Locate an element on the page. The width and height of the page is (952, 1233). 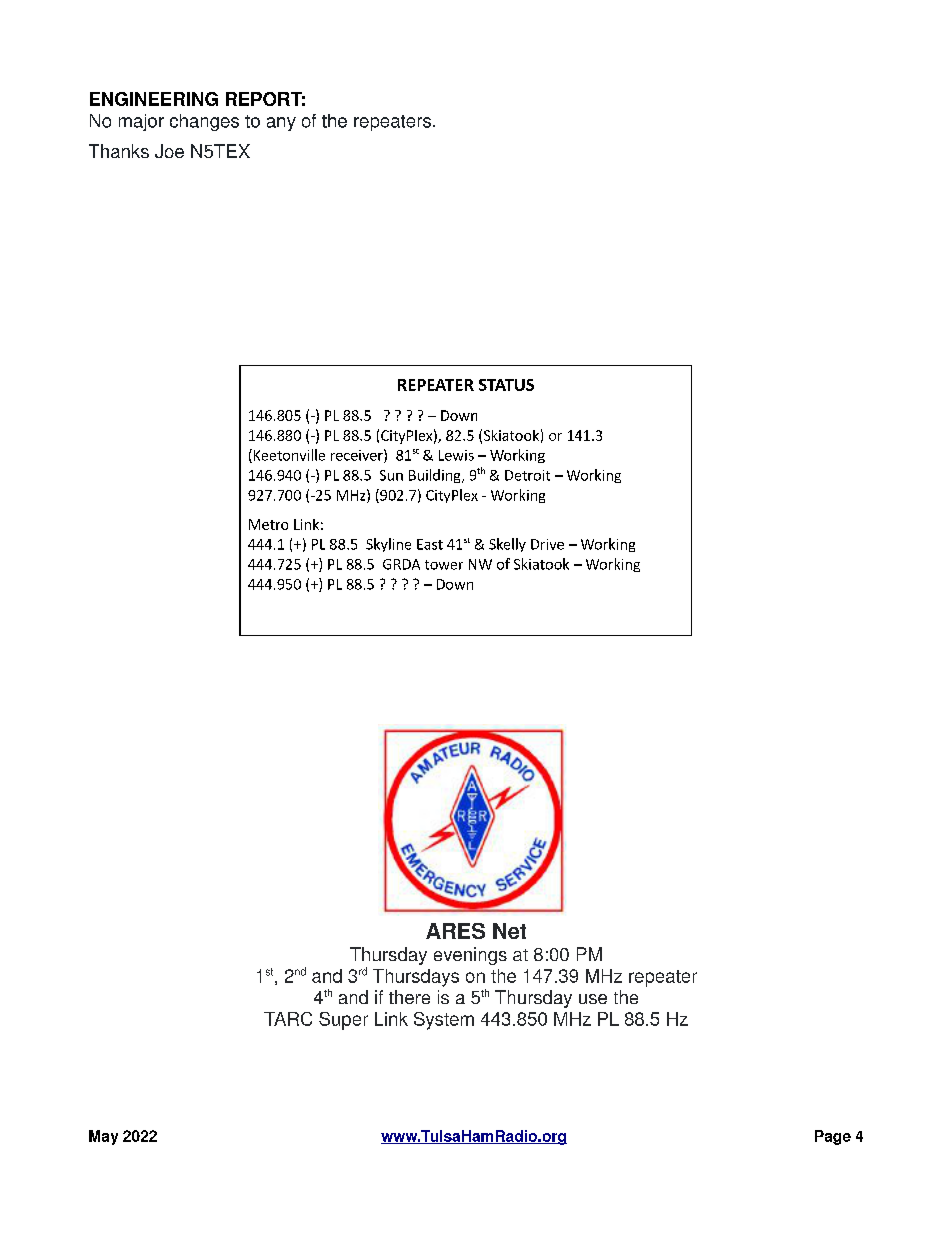
changes is located at coordinates (204, 122).
